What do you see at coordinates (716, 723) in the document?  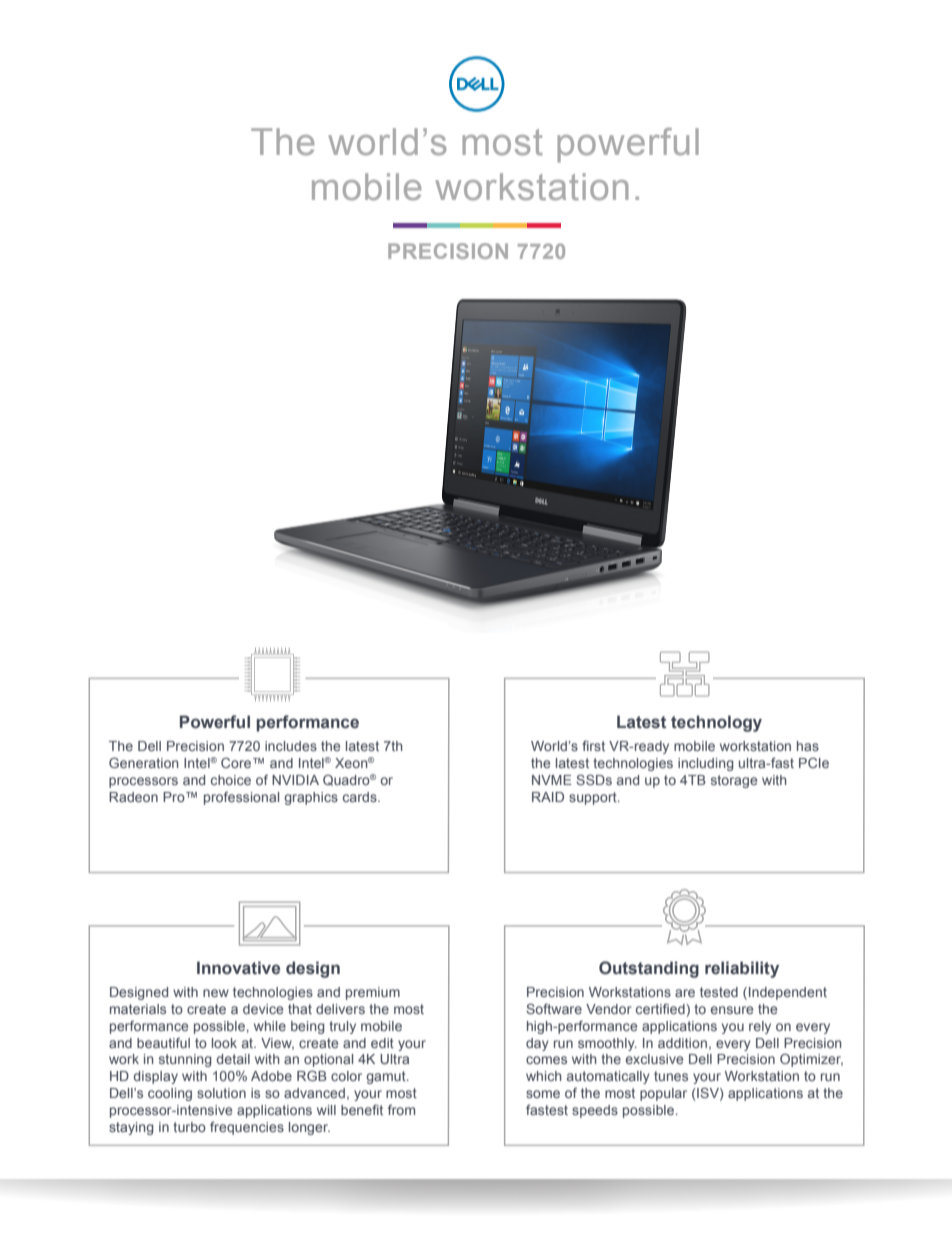 I see `technology` at bounding box center [716, 723].
